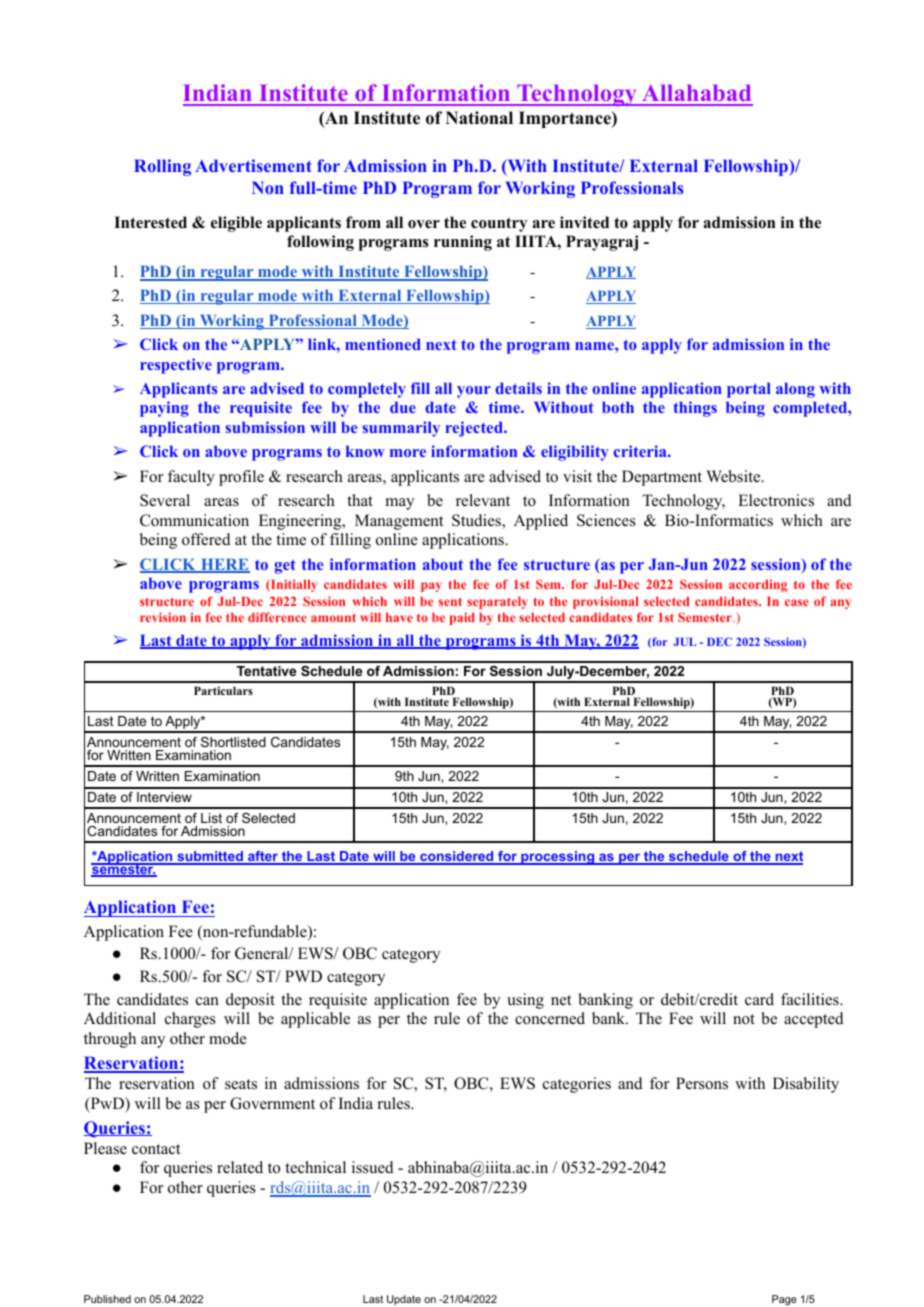 The height and width of the screenshot is (1307, 924). Describe the element at coordinates (584, 222) in the screenshot. I see `invited` at that location.
